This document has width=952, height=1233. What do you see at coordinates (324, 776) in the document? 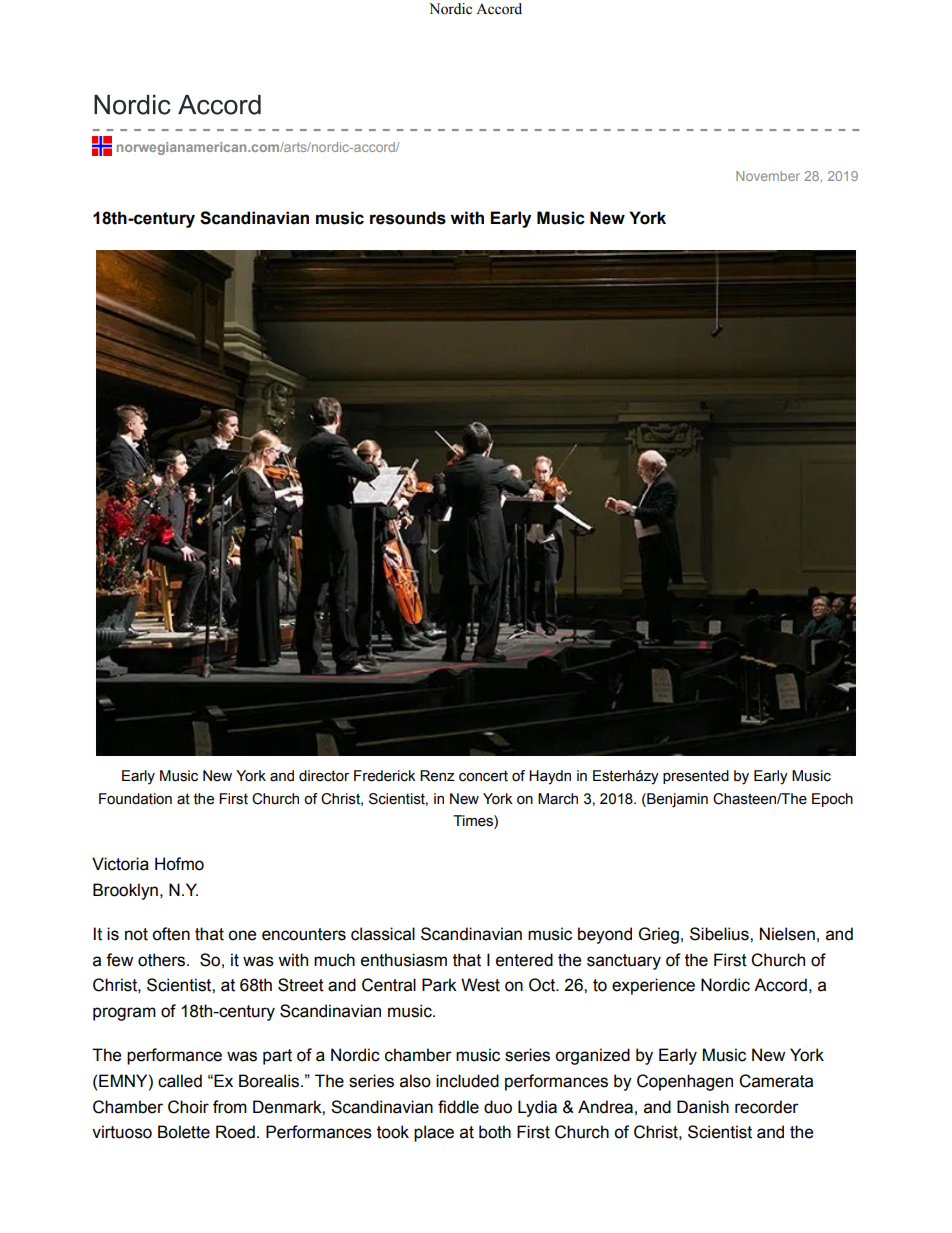
I see `director` at bounding box center [324, 776].
